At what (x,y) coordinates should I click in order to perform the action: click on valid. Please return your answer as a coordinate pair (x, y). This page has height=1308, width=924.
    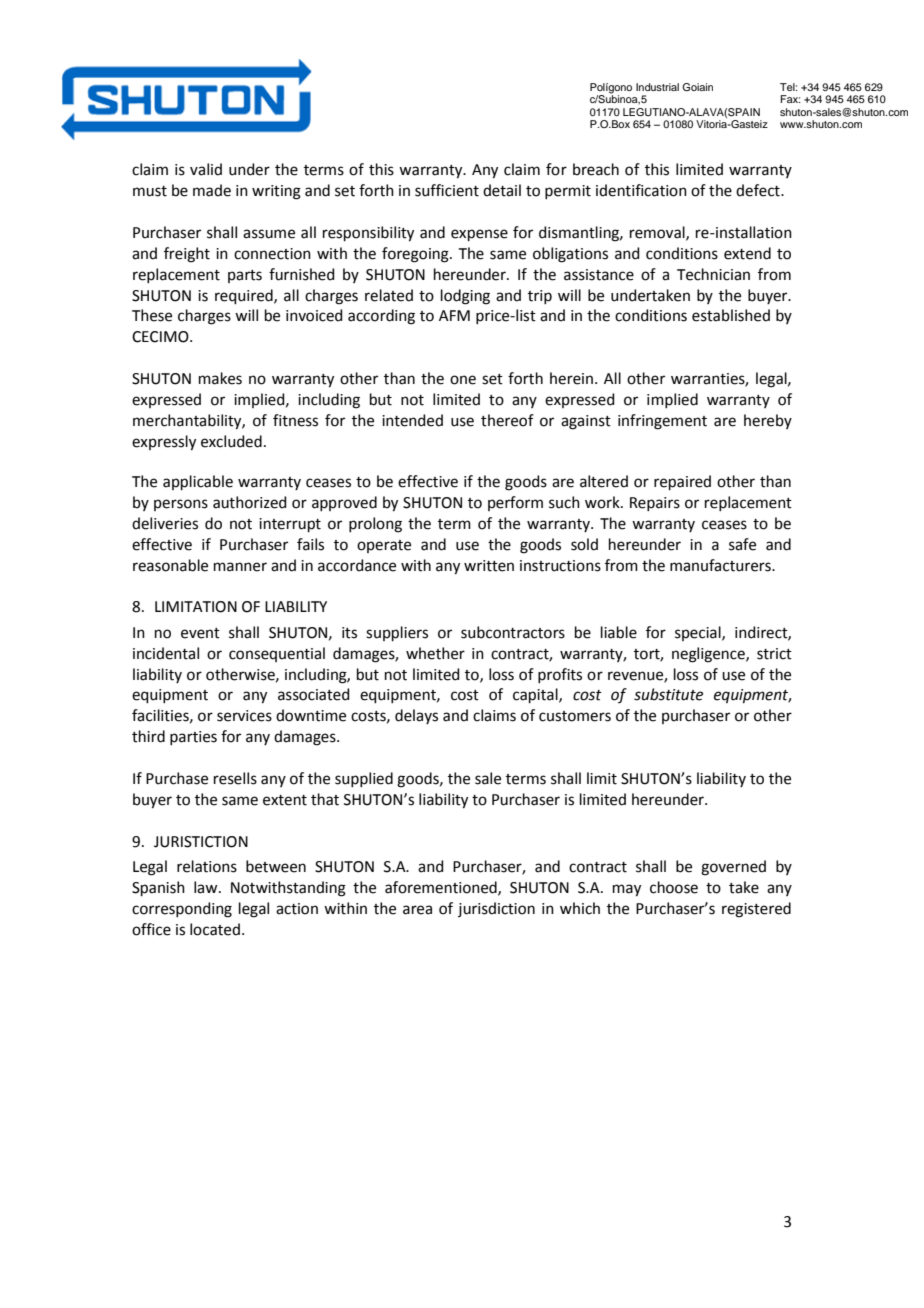
    Looking at the image, I should click on (206, 169).
